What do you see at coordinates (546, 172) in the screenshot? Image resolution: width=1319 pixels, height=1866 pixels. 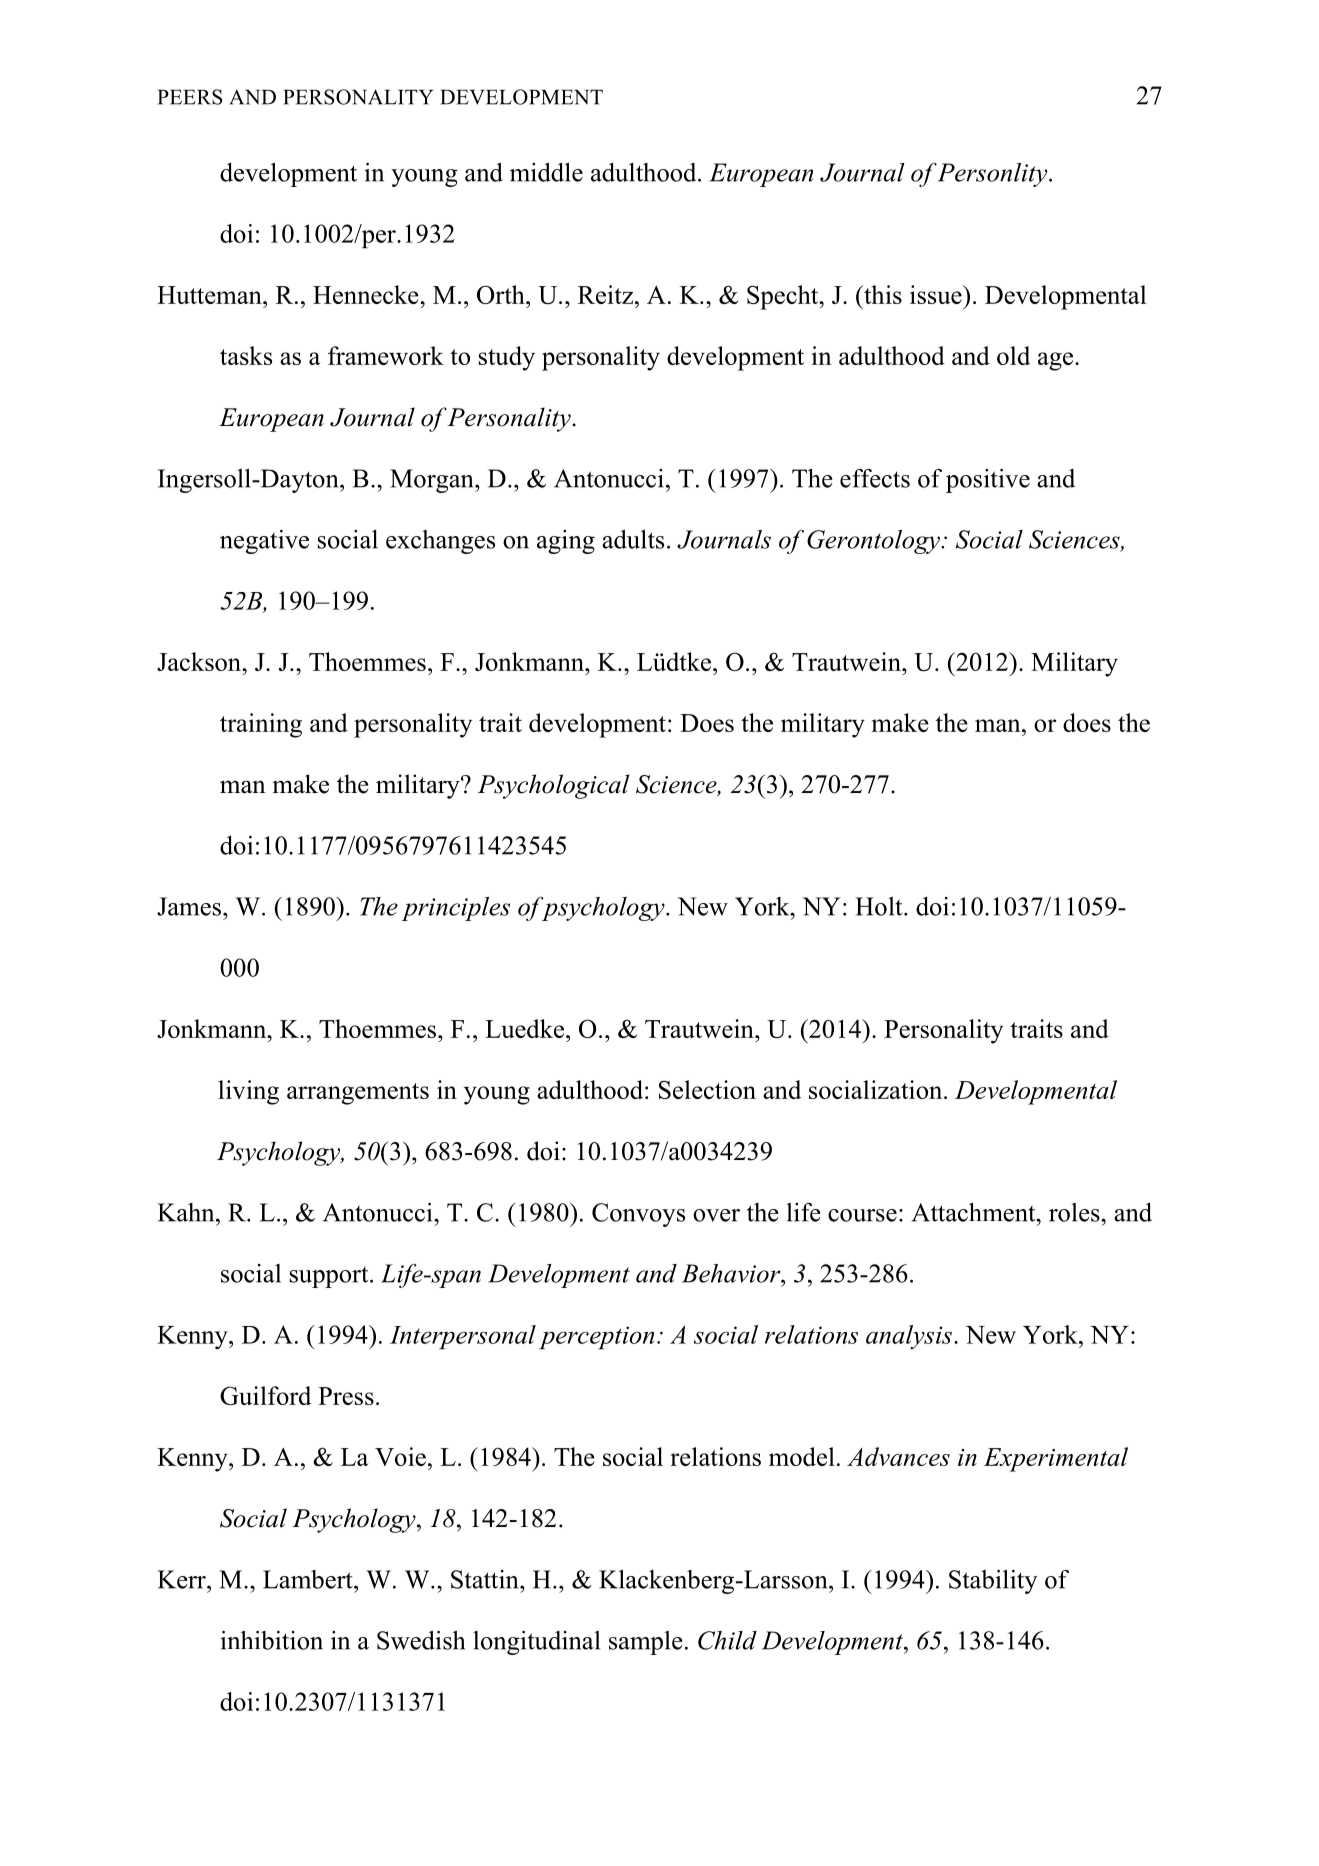 I see `middle` at bounding box center [546, 172].
